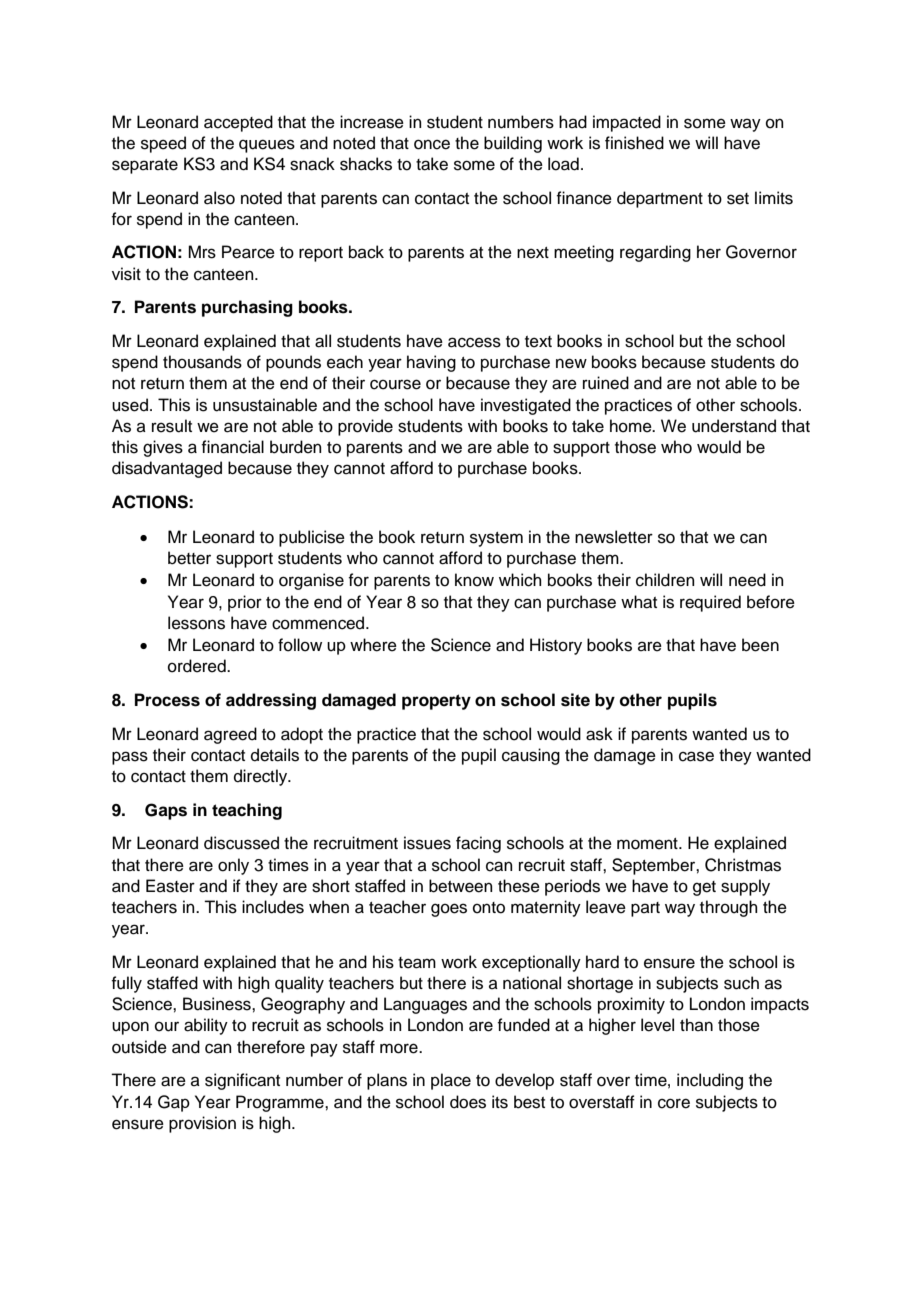  What do you see at coordinates (232, 447) in the image?
I see `financial` at bounding box center [232, 447].
